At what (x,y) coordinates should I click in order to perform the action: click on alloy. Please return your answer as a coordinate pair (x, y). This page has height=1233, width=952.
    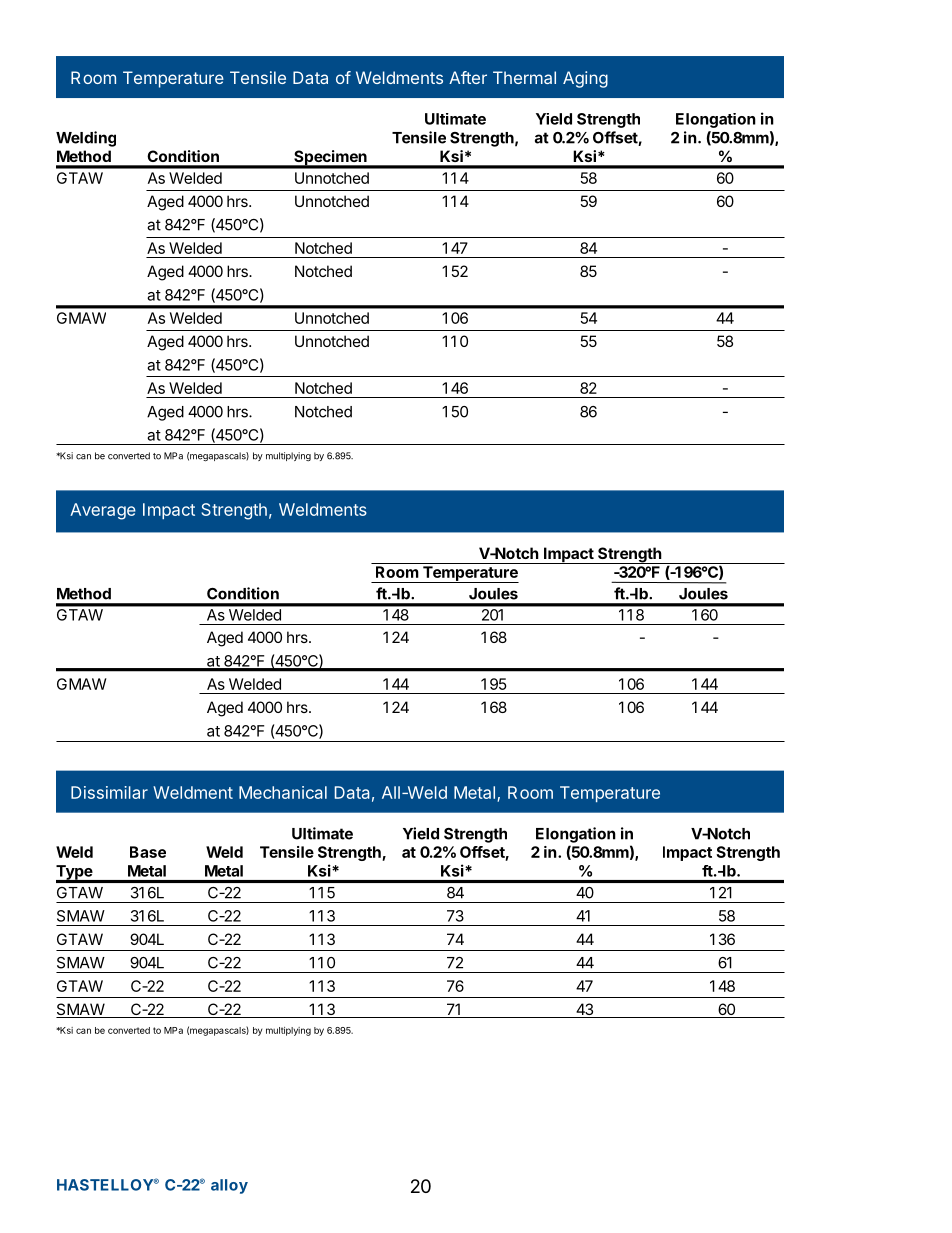
    Looking at the image, I should click on (229, 1186).
